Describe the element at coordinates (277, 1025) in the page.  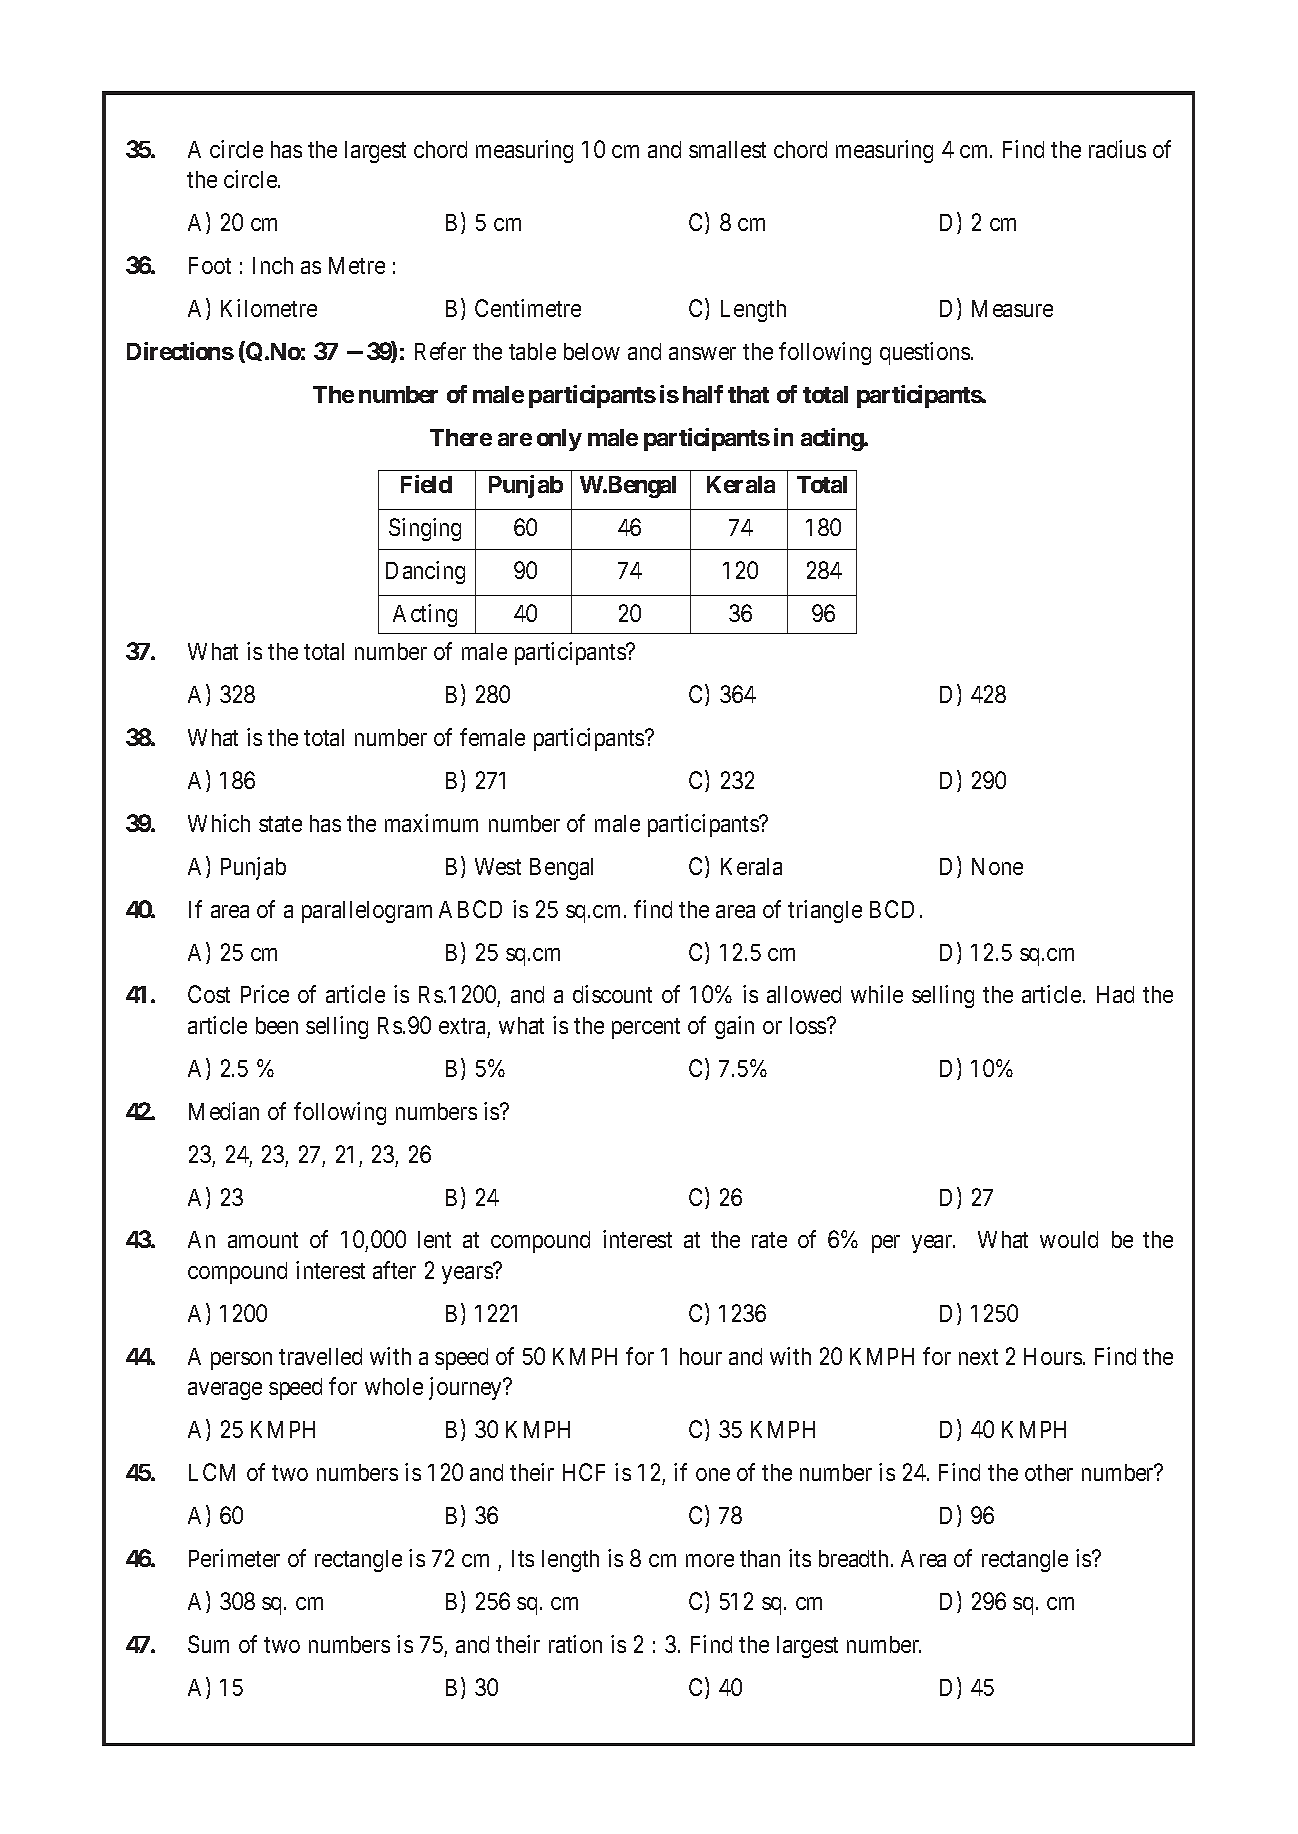
I see `been` at that location.
